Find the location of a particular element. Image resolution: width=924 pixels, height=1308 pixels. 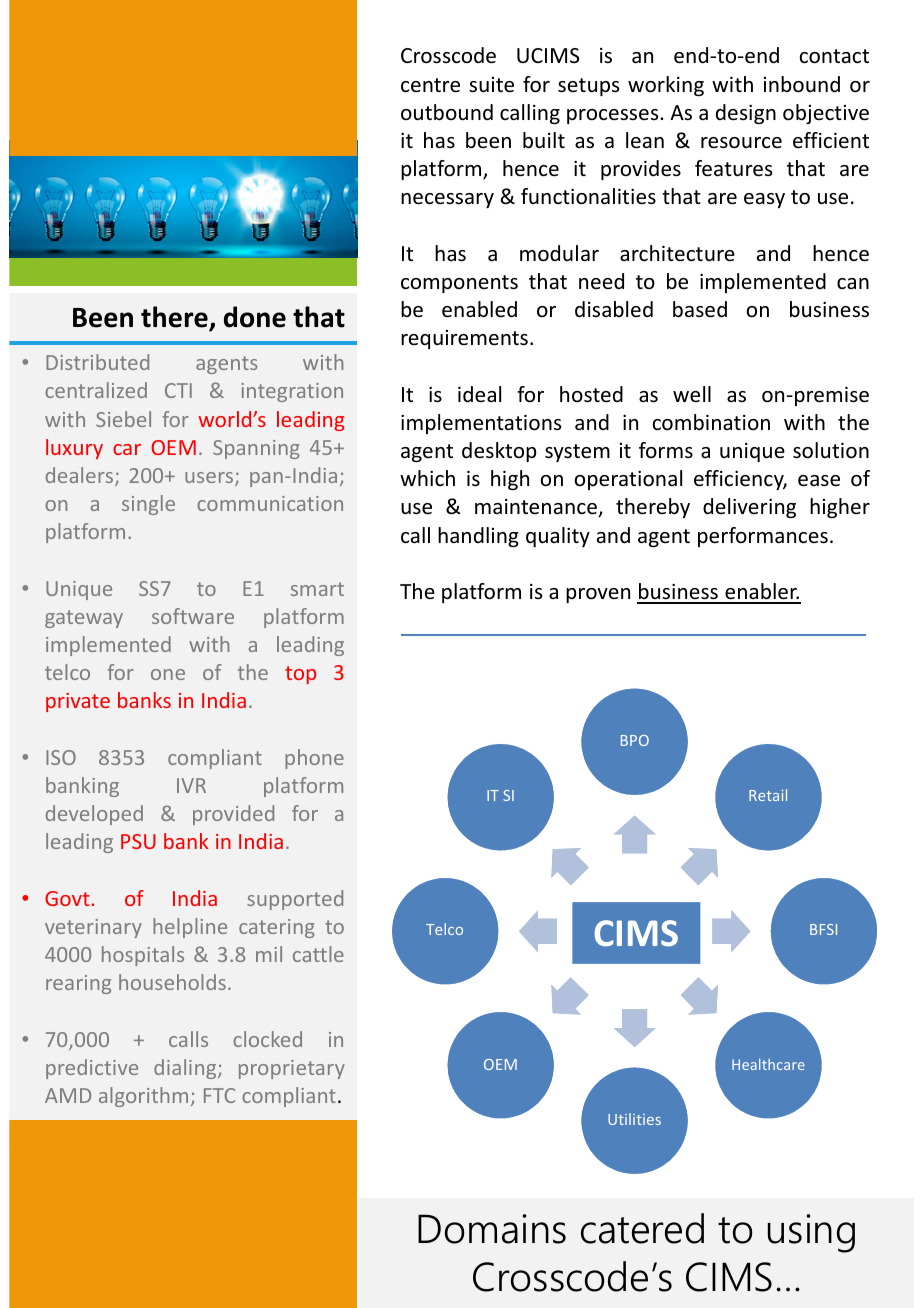

design is located at coordinates (746, 114).
